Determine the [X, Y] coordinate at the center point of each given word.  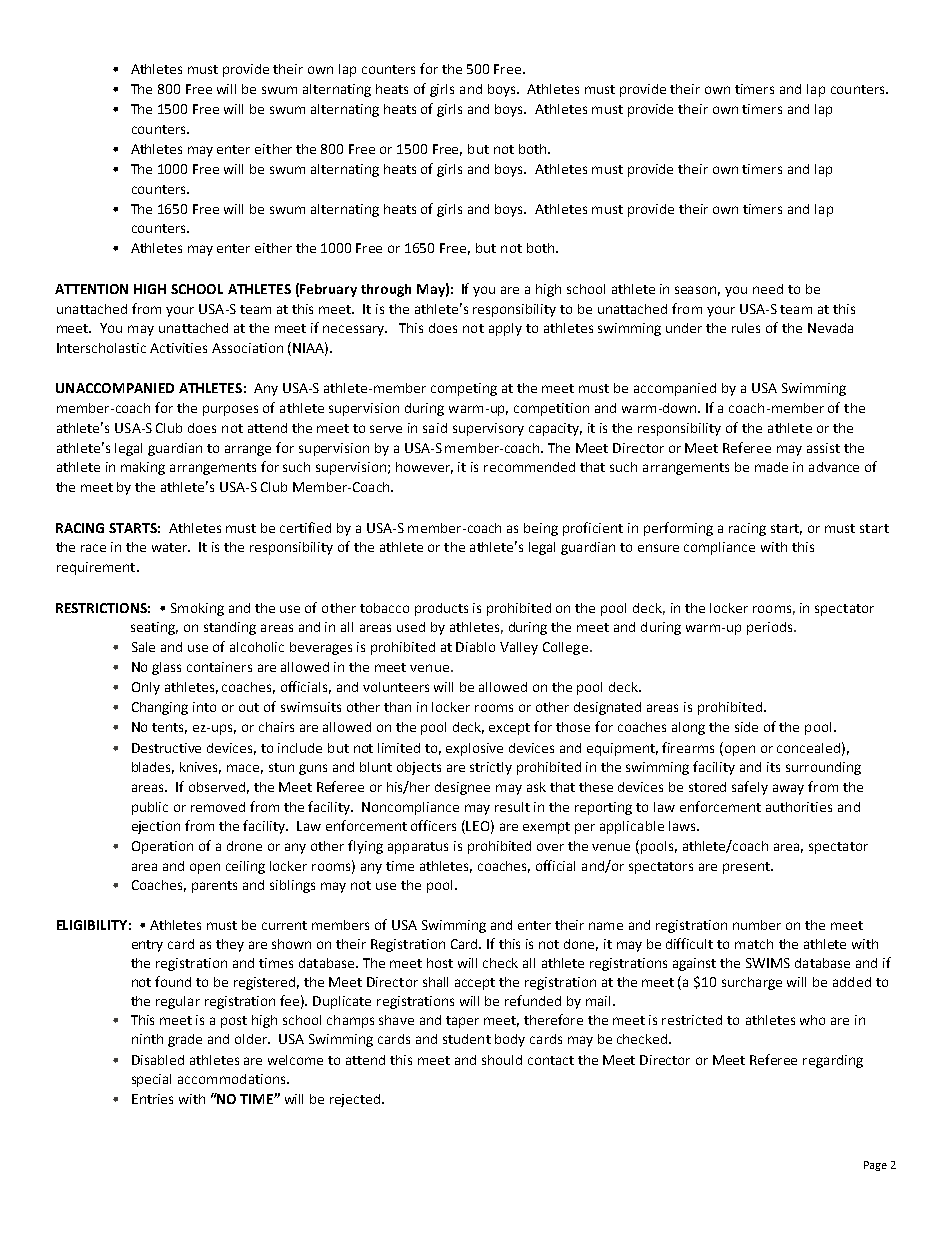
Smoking [197, 609]
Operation [162, 847]
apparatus [418, 848]
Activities [178, 348]
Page [875, 1166]
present [747, 868]
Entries [152, 1099]
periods [771, 628]
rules [746, 328]
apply [505, 329]
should [502, 1060]
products [441, 609]
